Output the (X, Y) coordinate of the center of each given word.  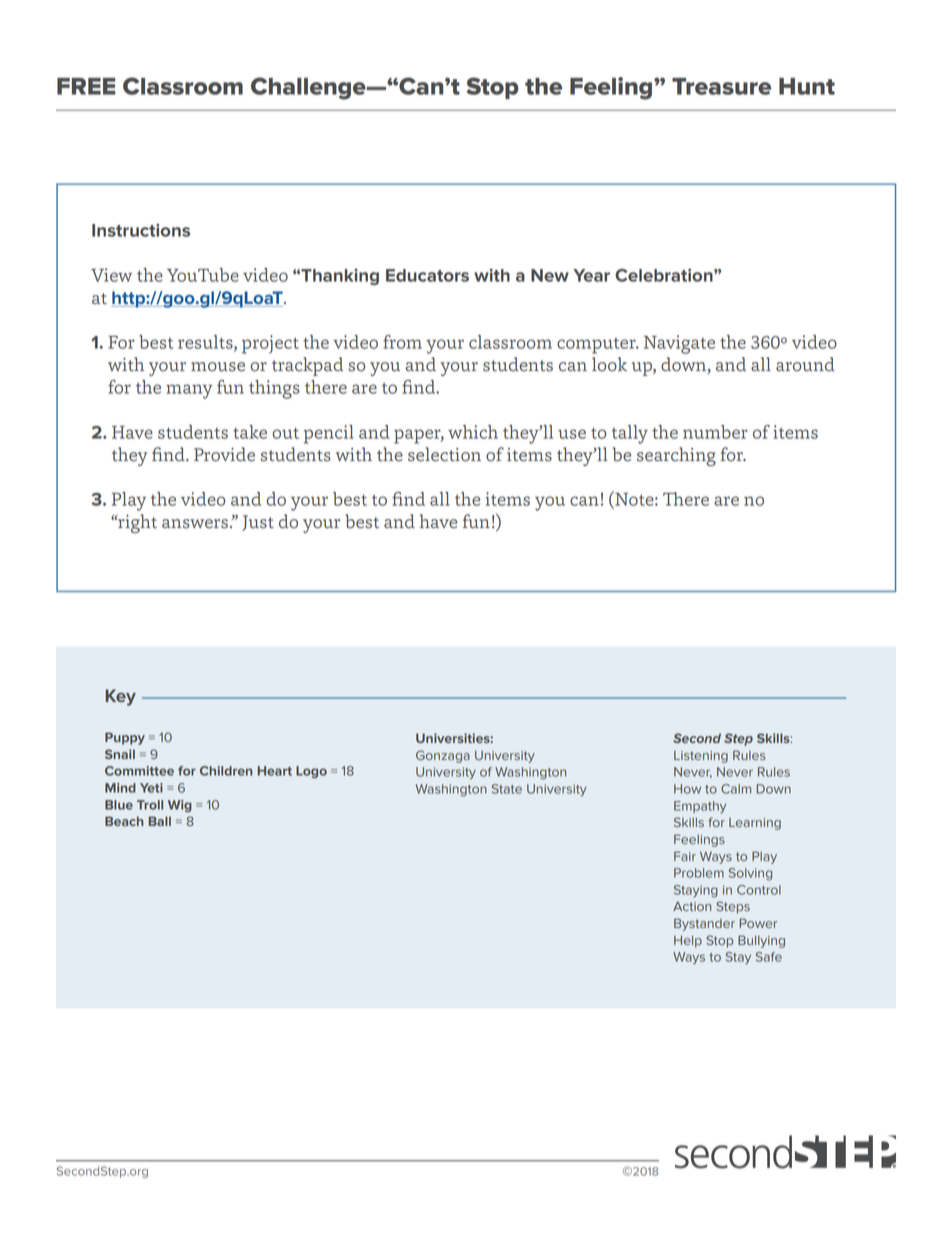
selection (444, 454)
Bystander (704, 924)
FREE (86, 86)
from (402, 342)
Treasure (721, 86)
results (206, 343)
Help (688, 941)
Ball (159, 821)
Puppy (125, 738)
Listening (701, 757)
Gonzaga (443, 756)
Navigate (679, 344)
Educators (427, 275)
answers (195, 524)
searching (676, 456)
